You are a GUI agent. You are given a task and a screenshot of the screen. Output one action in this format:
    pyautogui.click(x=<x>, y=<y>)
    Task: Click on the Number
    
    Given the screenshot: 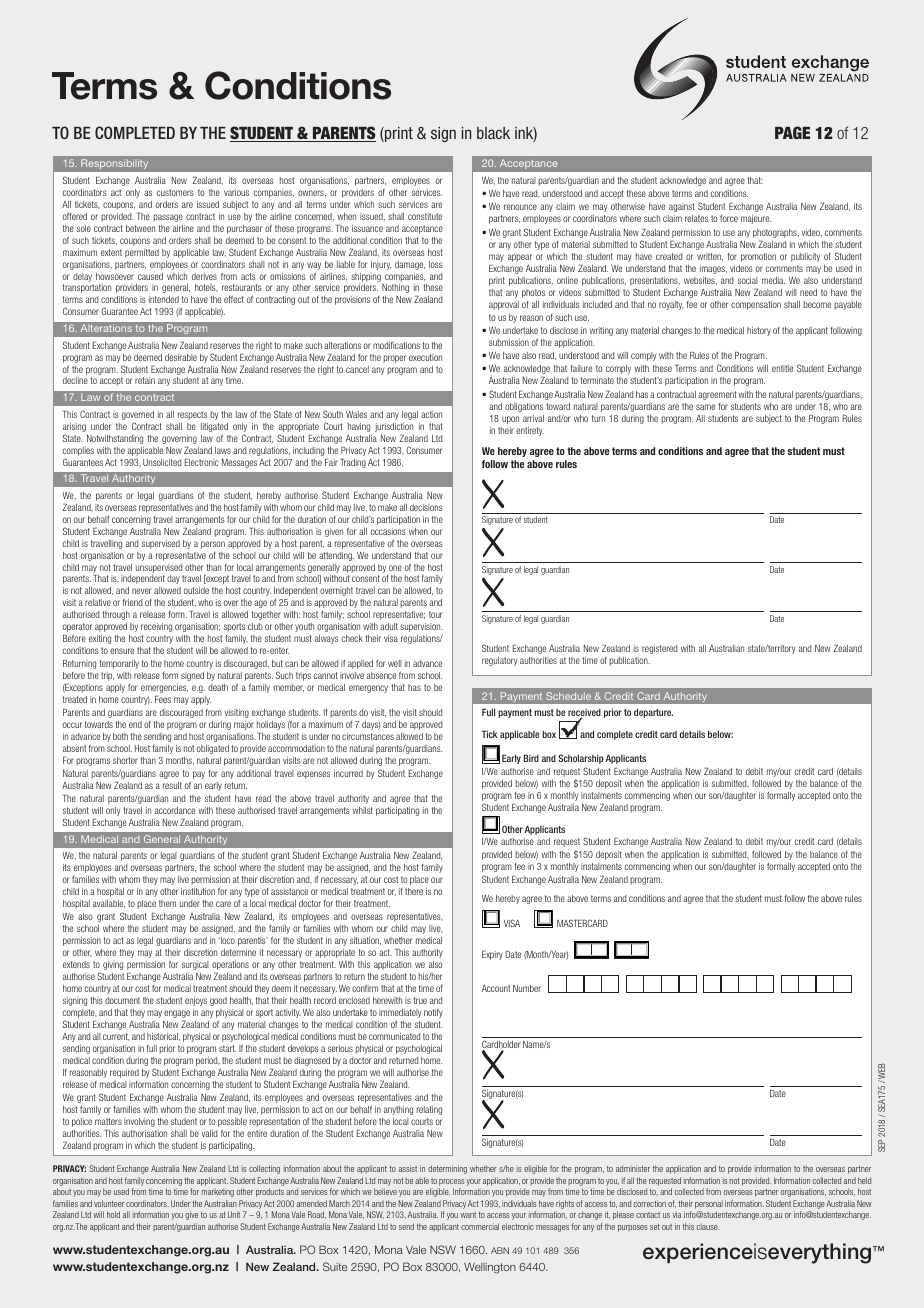 What is the action you would take?
    pyautogui.click(x=527, y=988)
